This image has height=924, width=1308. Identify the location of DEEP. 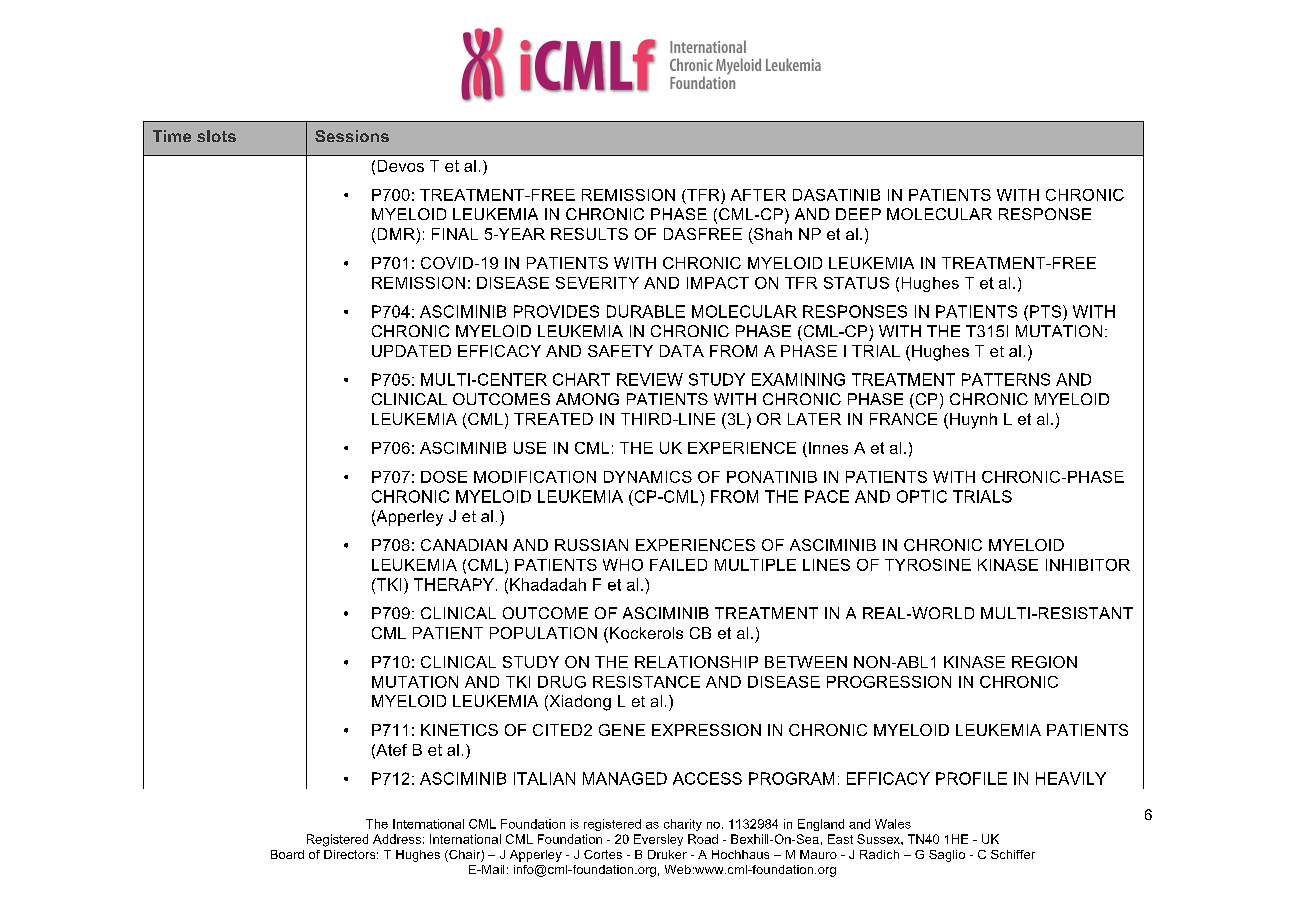
(858, 214).
